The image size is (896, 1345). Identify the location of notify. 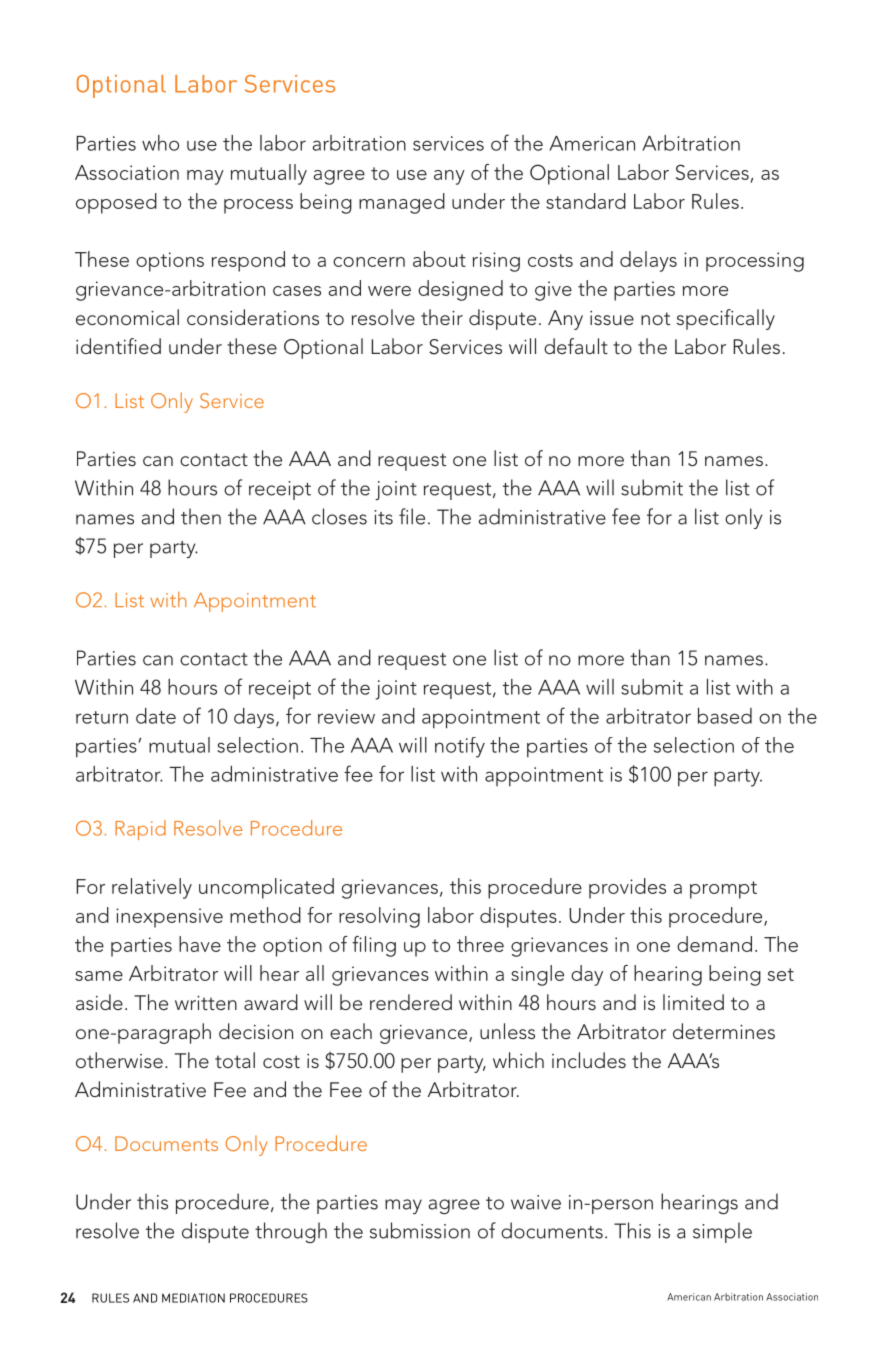
(460, 747).
